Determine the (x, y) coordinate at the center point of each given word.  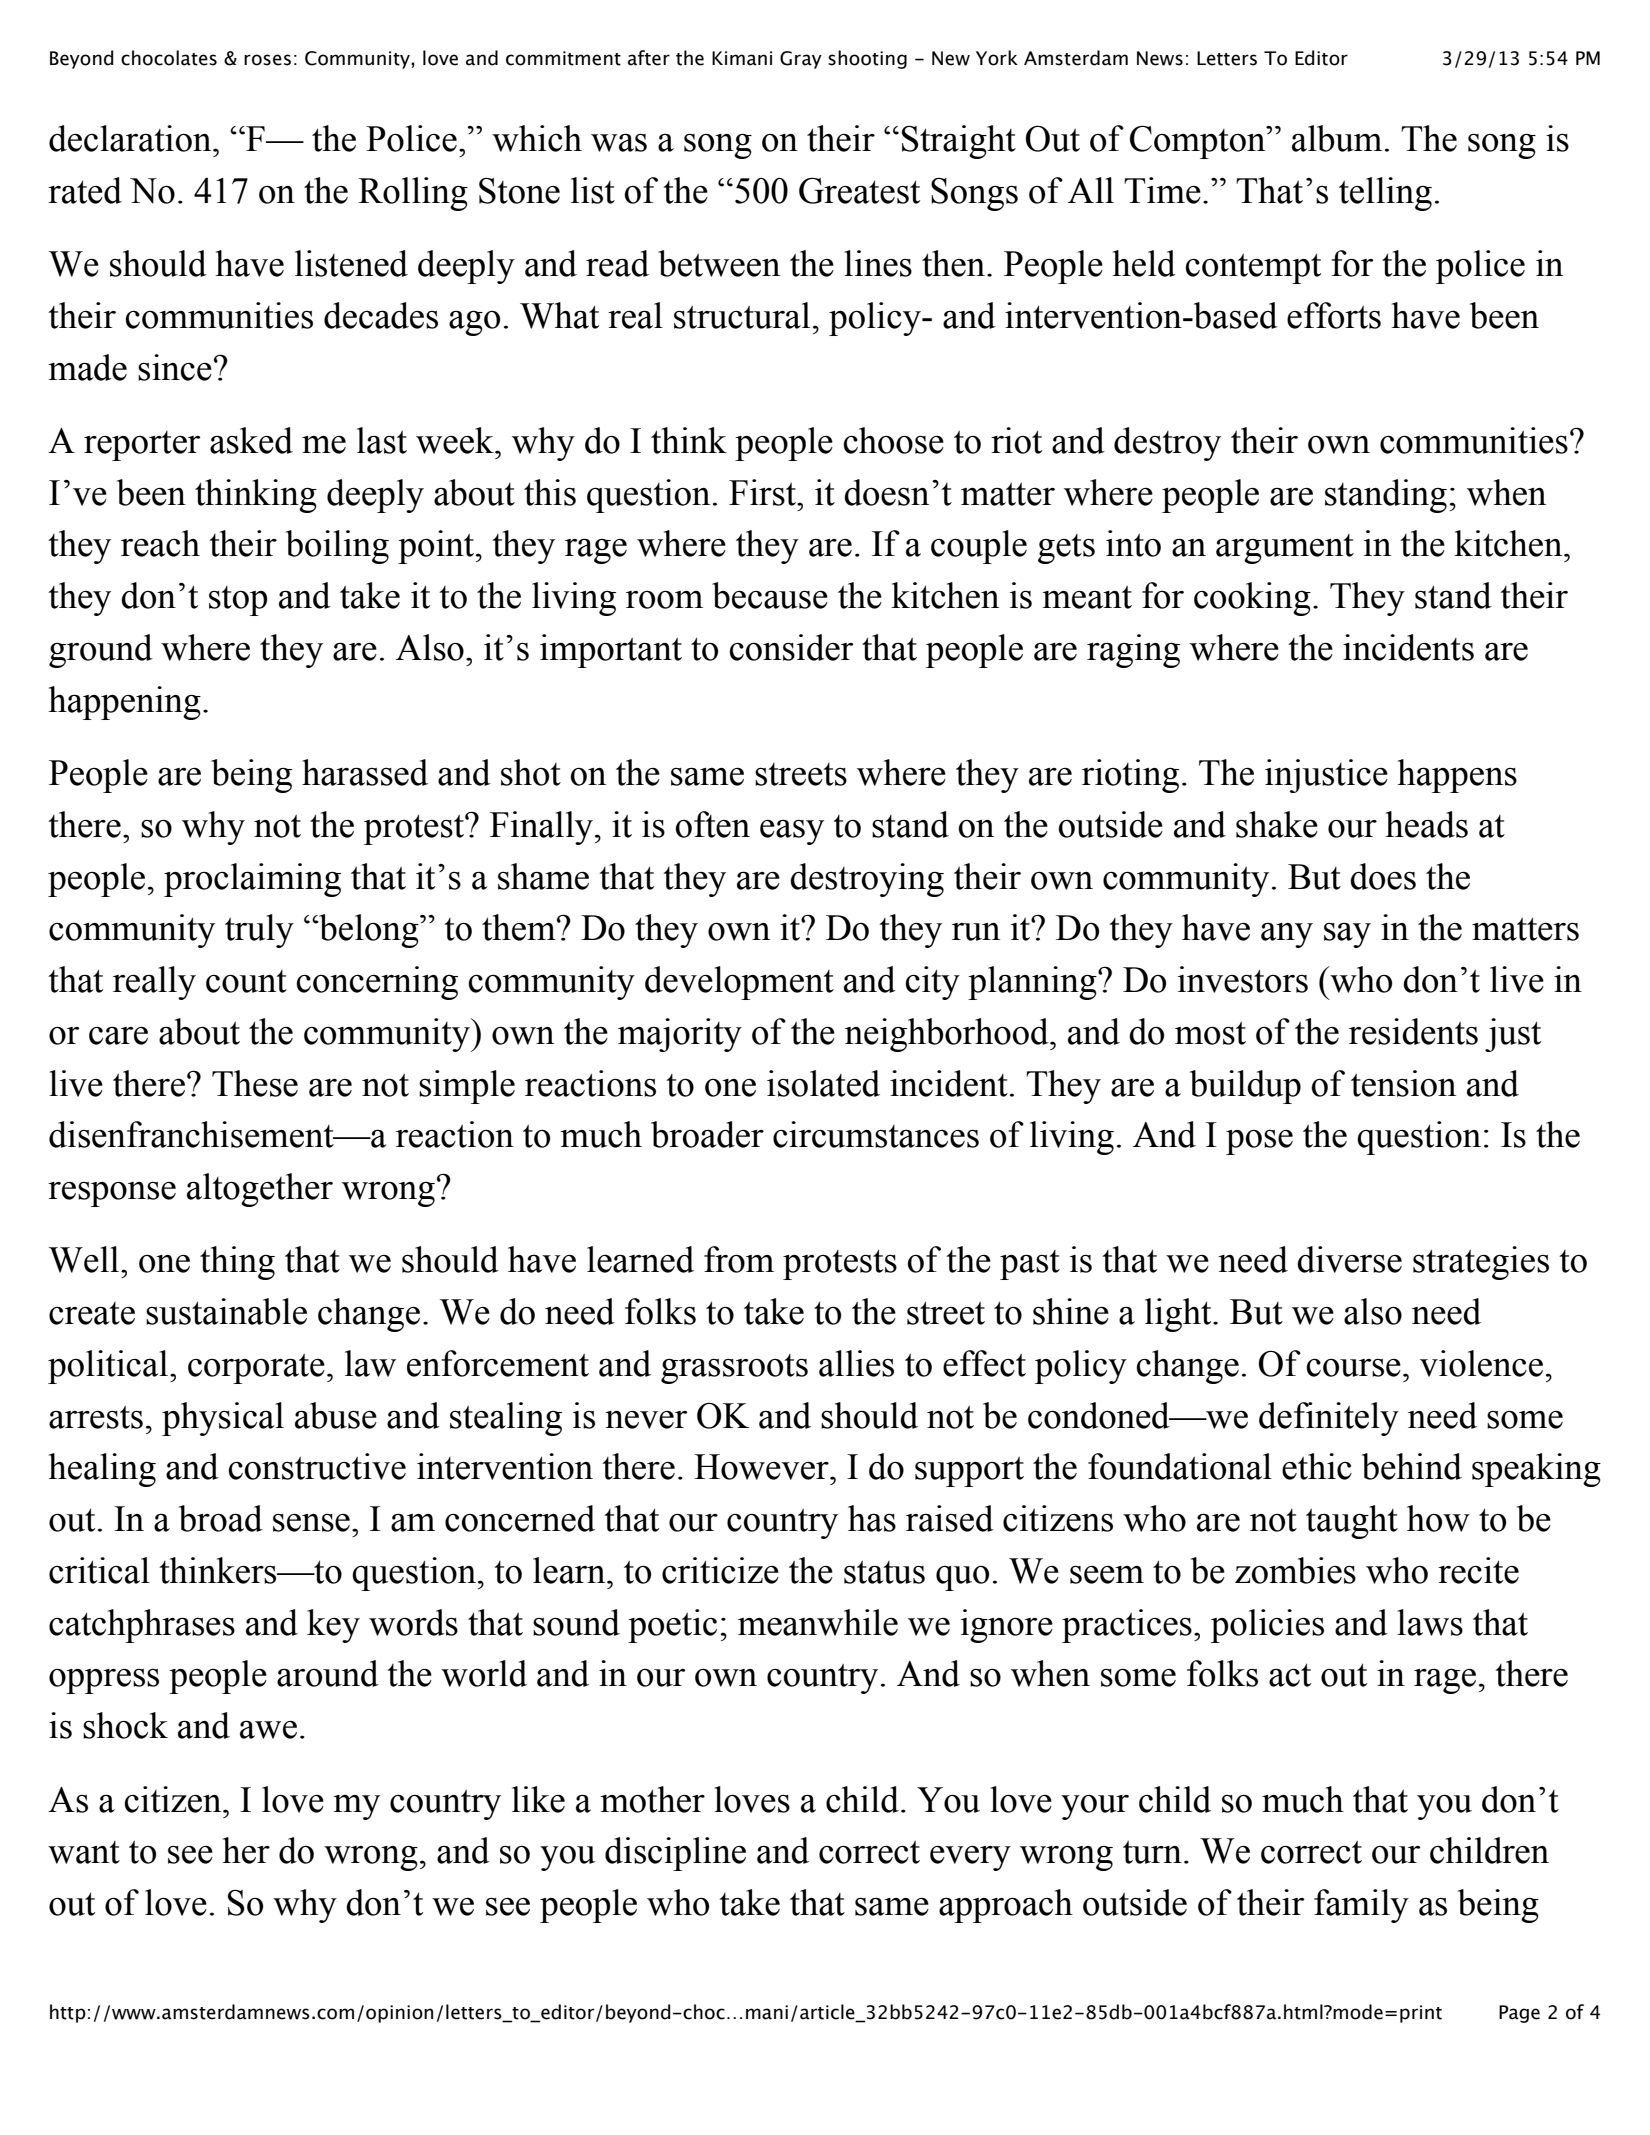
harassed (365, 772)
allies (856, 1363)
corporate (256, 1369)
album (1337, 138)
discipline (675, 1854)
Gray (801, 60)
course (1353, 1368)
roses (267, 60)
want (84, 1852)
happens (1457, 776)
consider (791, 647)
